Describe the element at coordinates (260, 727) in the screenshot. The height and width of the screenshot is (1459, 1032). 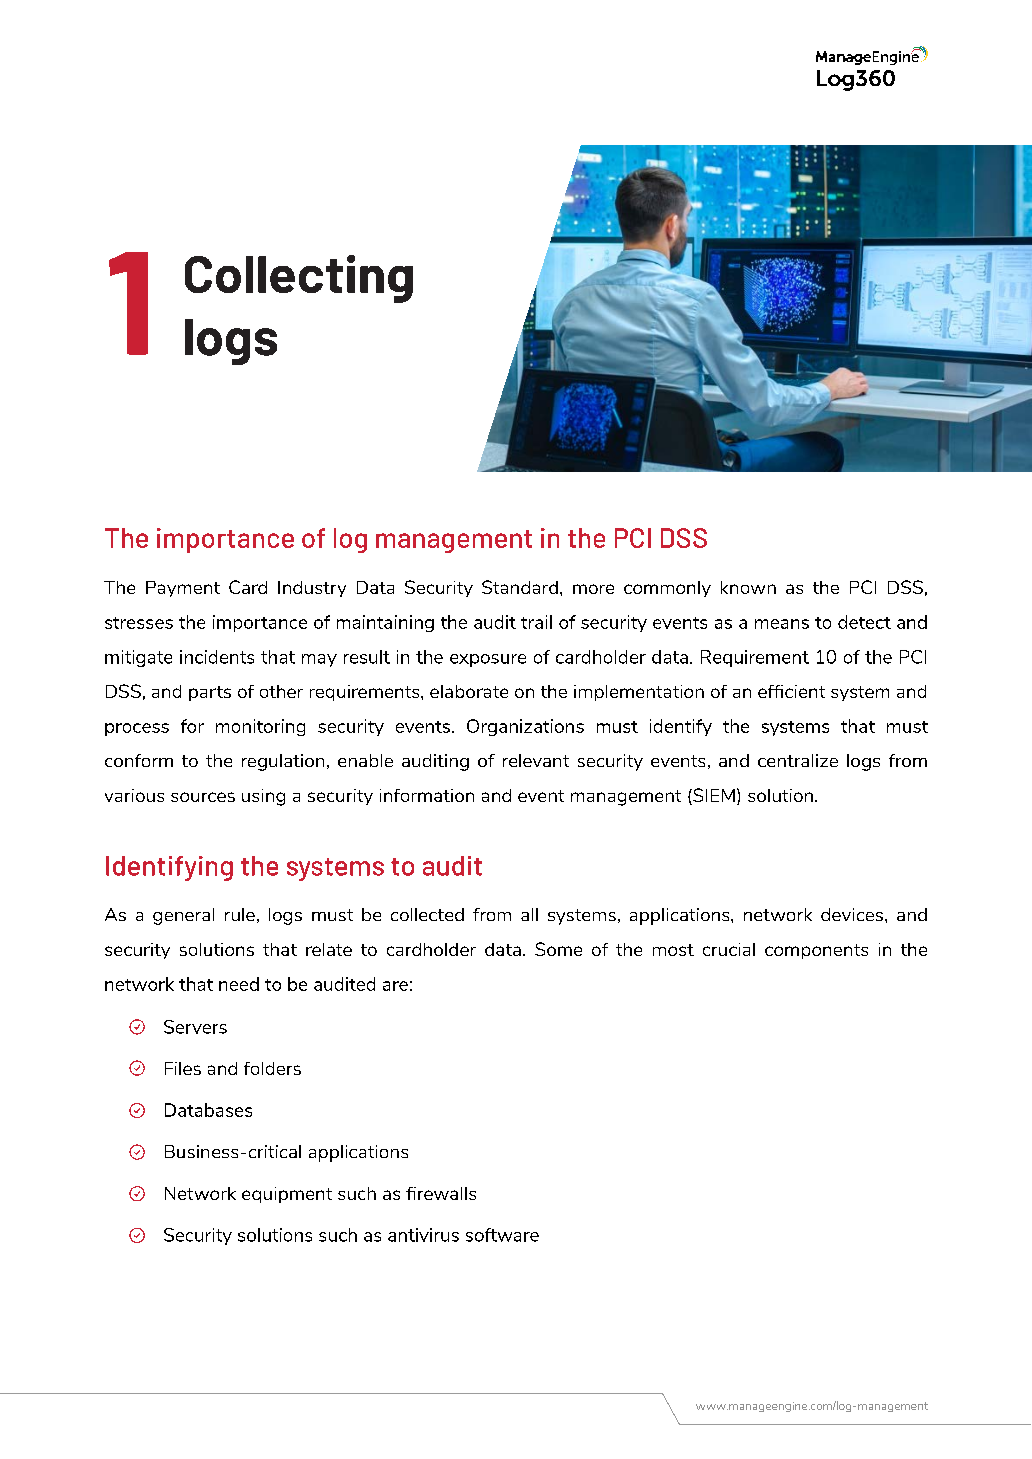
I see `monitoring` at that location.
